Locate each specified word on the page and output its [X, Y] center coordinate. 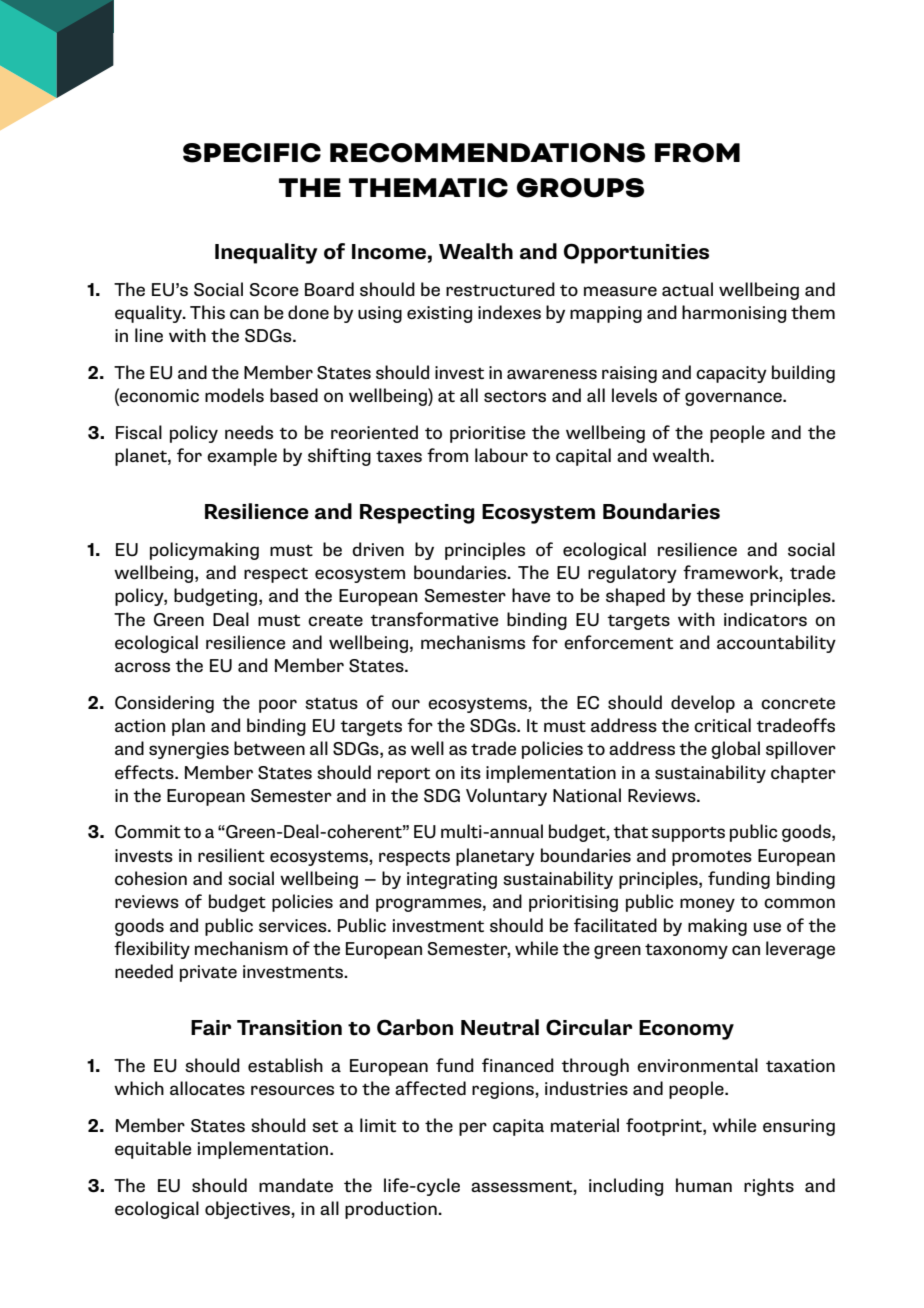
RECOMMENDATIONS [487, 153]
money [707, 905]
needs [249, 432]
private [208, 973]
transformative [434, 619]
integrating [452, 880]
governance [734, 399]
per [473, 1129]
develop [703, 704]
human [704, 1185]
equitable [153, 1150]
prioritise [487, 434]
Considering [164, 704]
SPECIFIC [252, 153]
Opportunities [636, 253]
